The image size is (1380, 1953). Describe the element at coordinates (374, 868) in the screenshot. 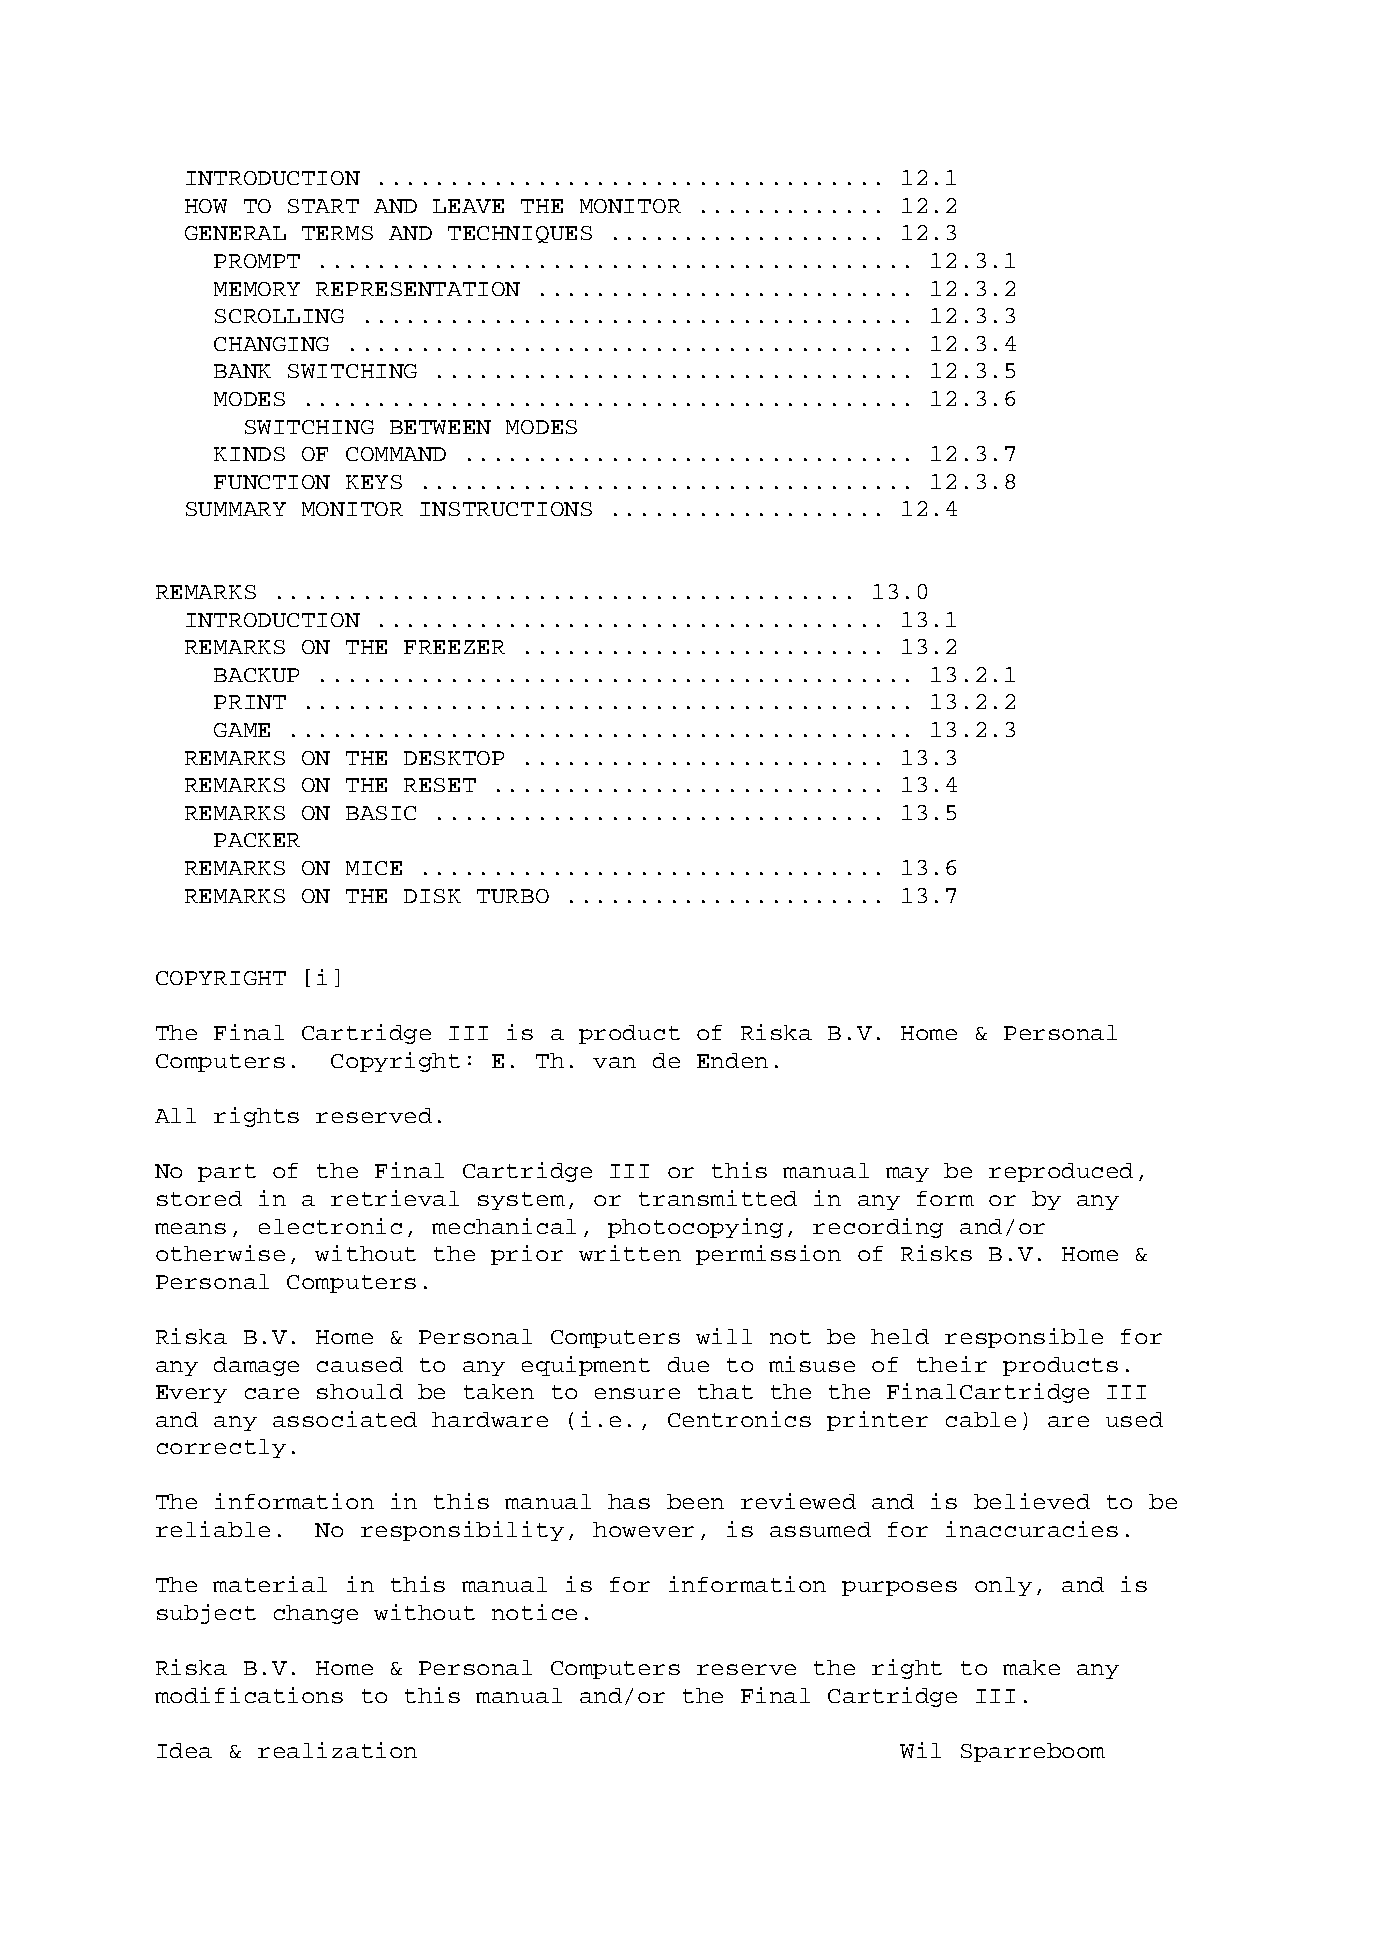

I see `MICE` at that location.
